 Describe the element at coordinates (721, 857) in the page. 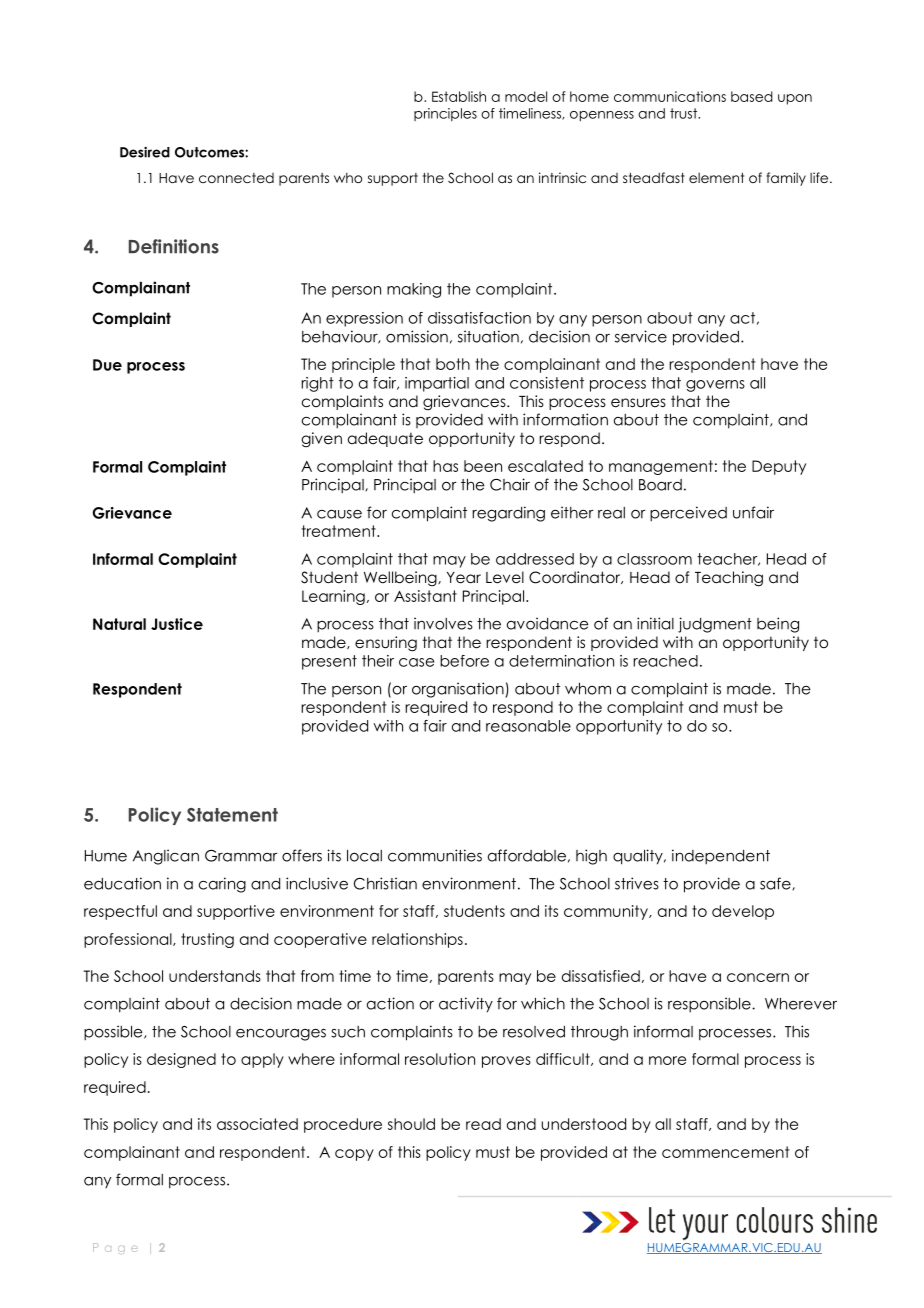

I see `independent` at that location.
